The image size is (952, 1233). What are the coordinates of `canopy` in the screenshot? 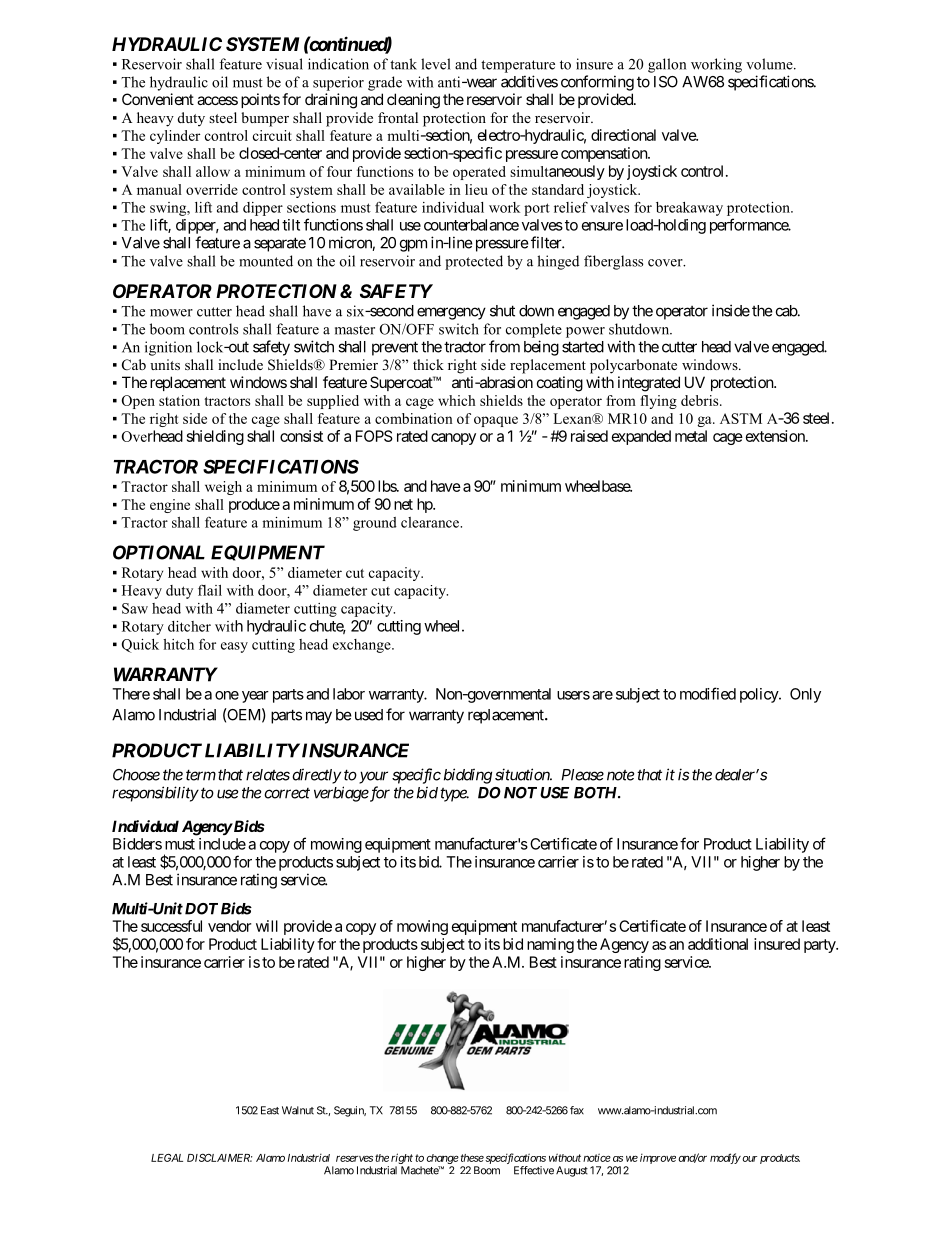 It's located at (453, 439).
